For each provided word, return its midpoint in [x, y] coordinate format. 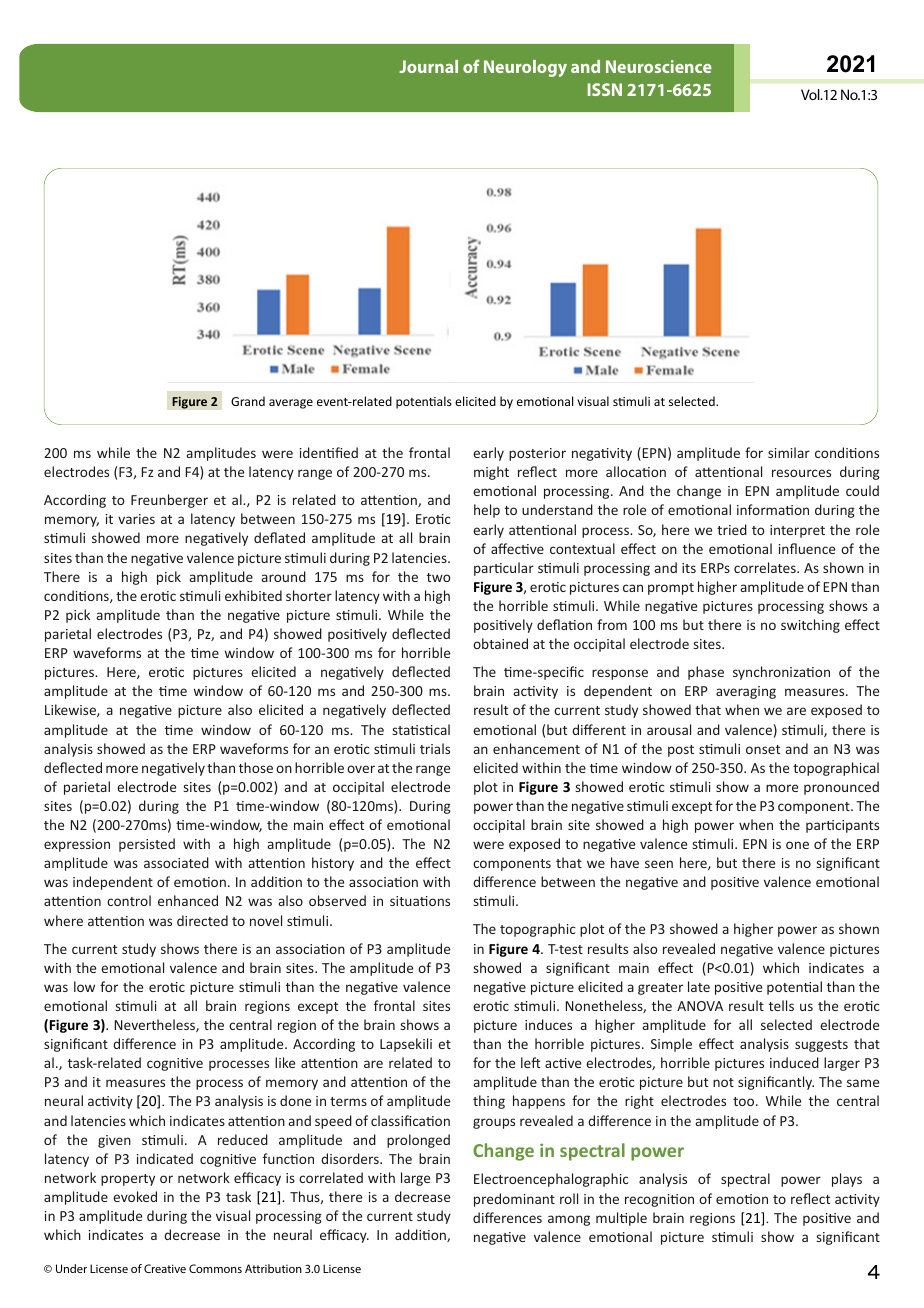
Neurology [525, 68]
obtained [500, 643]
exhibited [253, 595]
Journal [428, 66]
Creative [165, 1268]
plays [847, 1180]
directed [202, 920]
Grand [248, 401]
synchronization [781, 673]
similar [789, 452]
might [491, 473]
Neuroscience [659, 66]
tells [781, 1005]
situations [420, 901]
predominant [514, 1200]
